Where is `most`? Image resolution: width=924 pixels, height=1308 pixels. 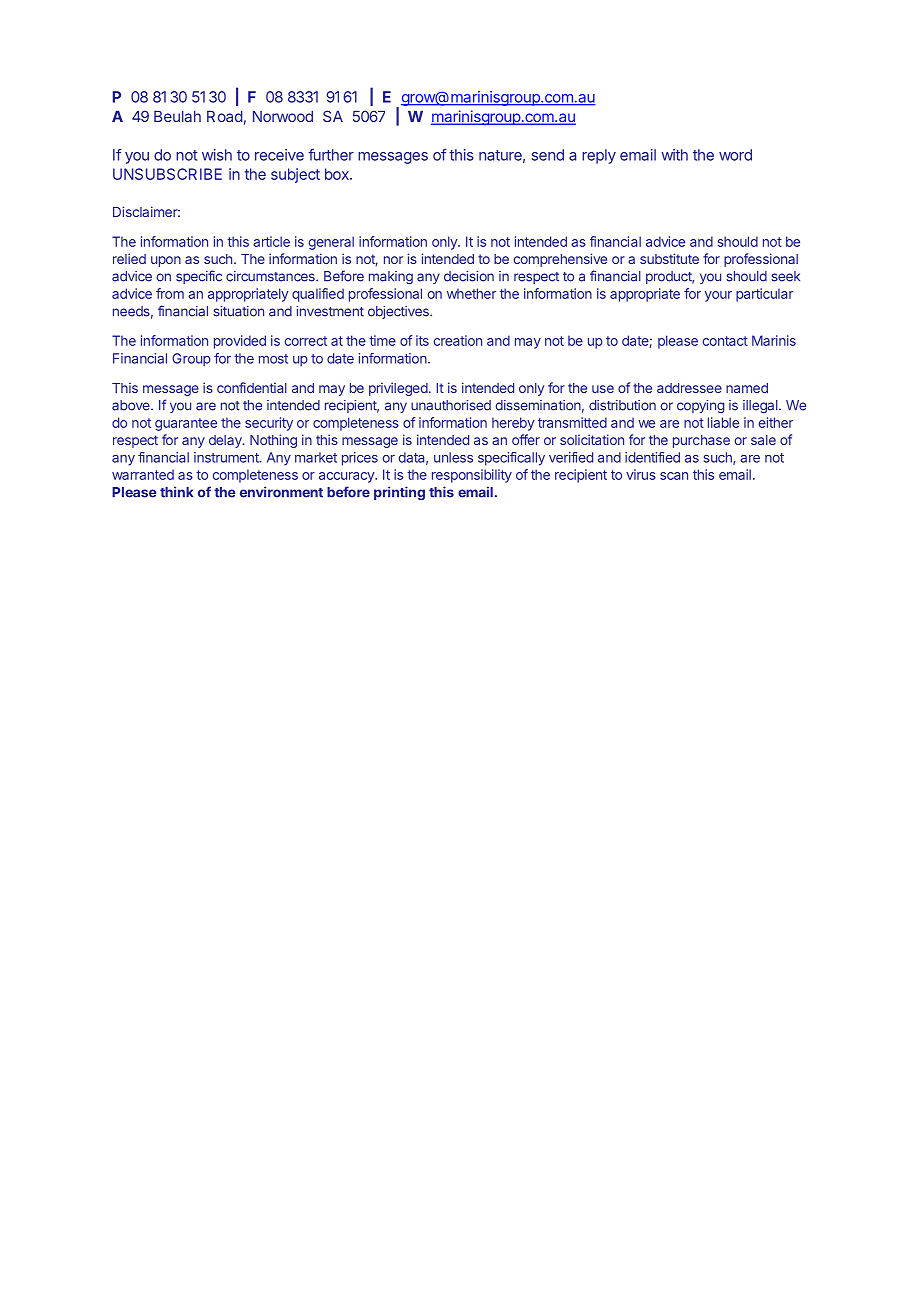 most is located at coordinates (273, 359).
